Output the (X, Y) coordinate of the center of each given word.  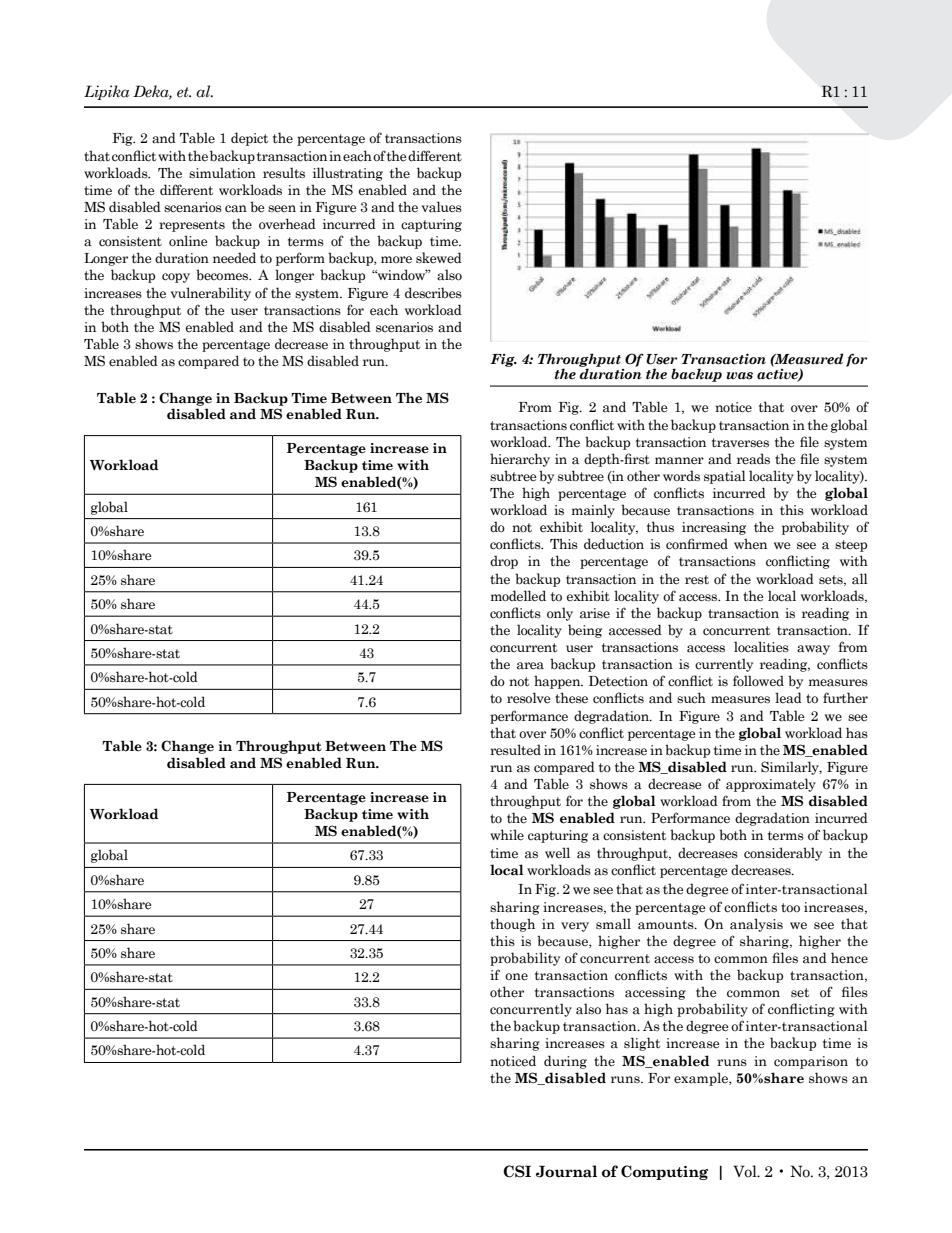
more (396, 259)
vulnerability (210, 294)
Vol (746, 1171)
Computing (664, 1172)
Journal (566, 1171)
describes (433, 293)
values (441, 207)
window (401, 275)
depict (249, 139)
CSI (517, 1171)
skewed (439, 258)
